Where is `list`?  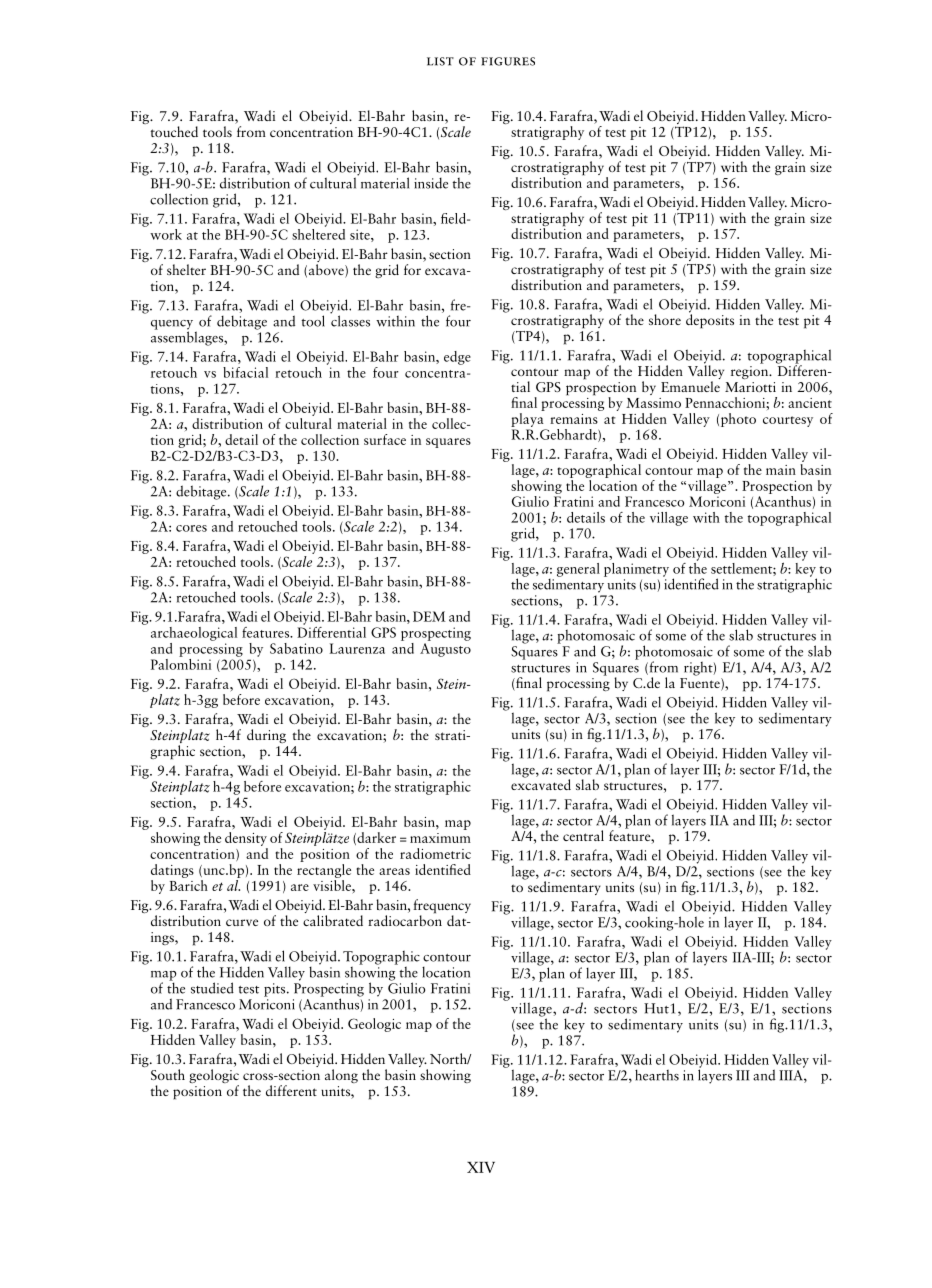 list is located at coordinates (440, 61).
